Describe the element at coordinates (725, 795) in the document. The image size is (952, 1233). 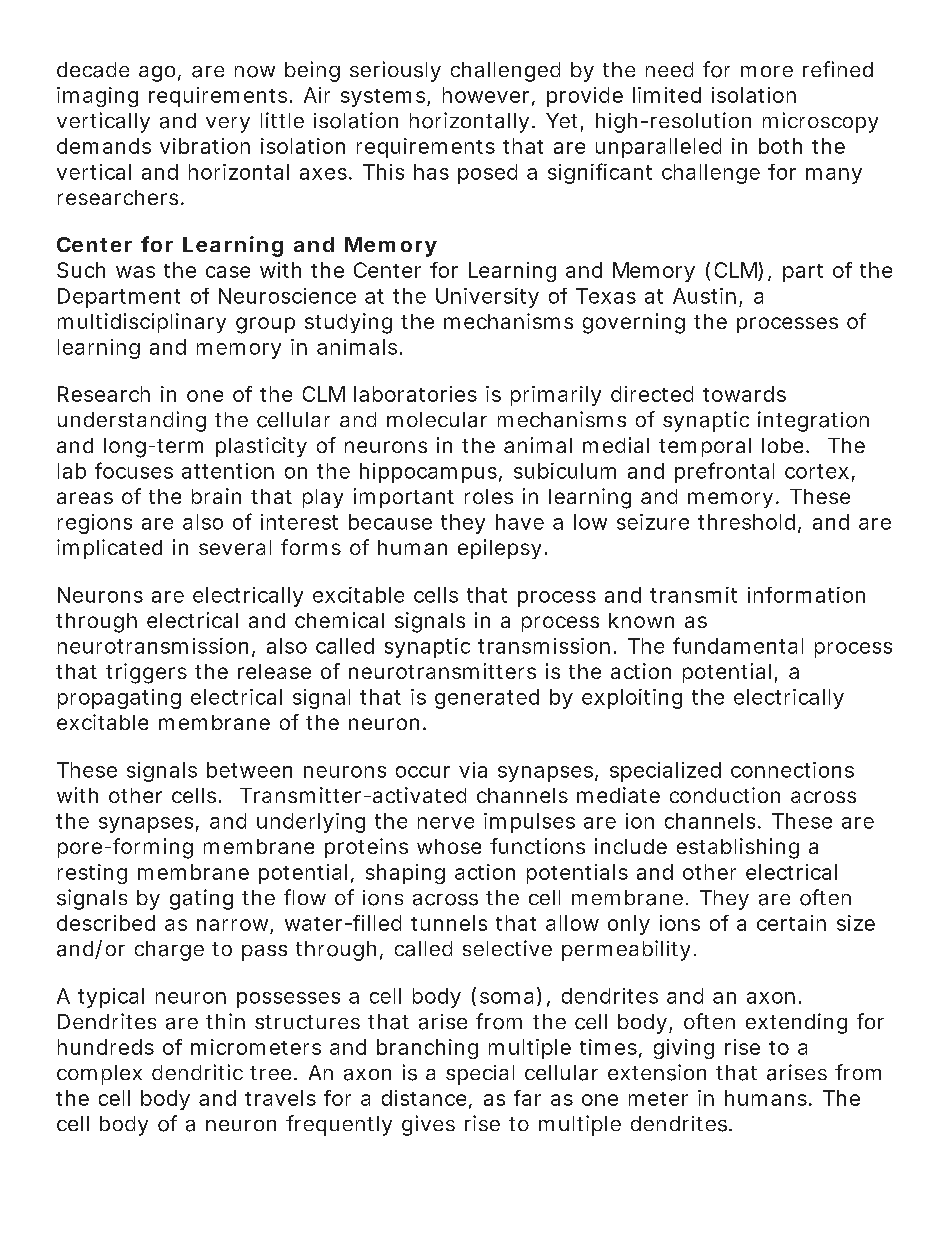
I see `conduction` at that location.
